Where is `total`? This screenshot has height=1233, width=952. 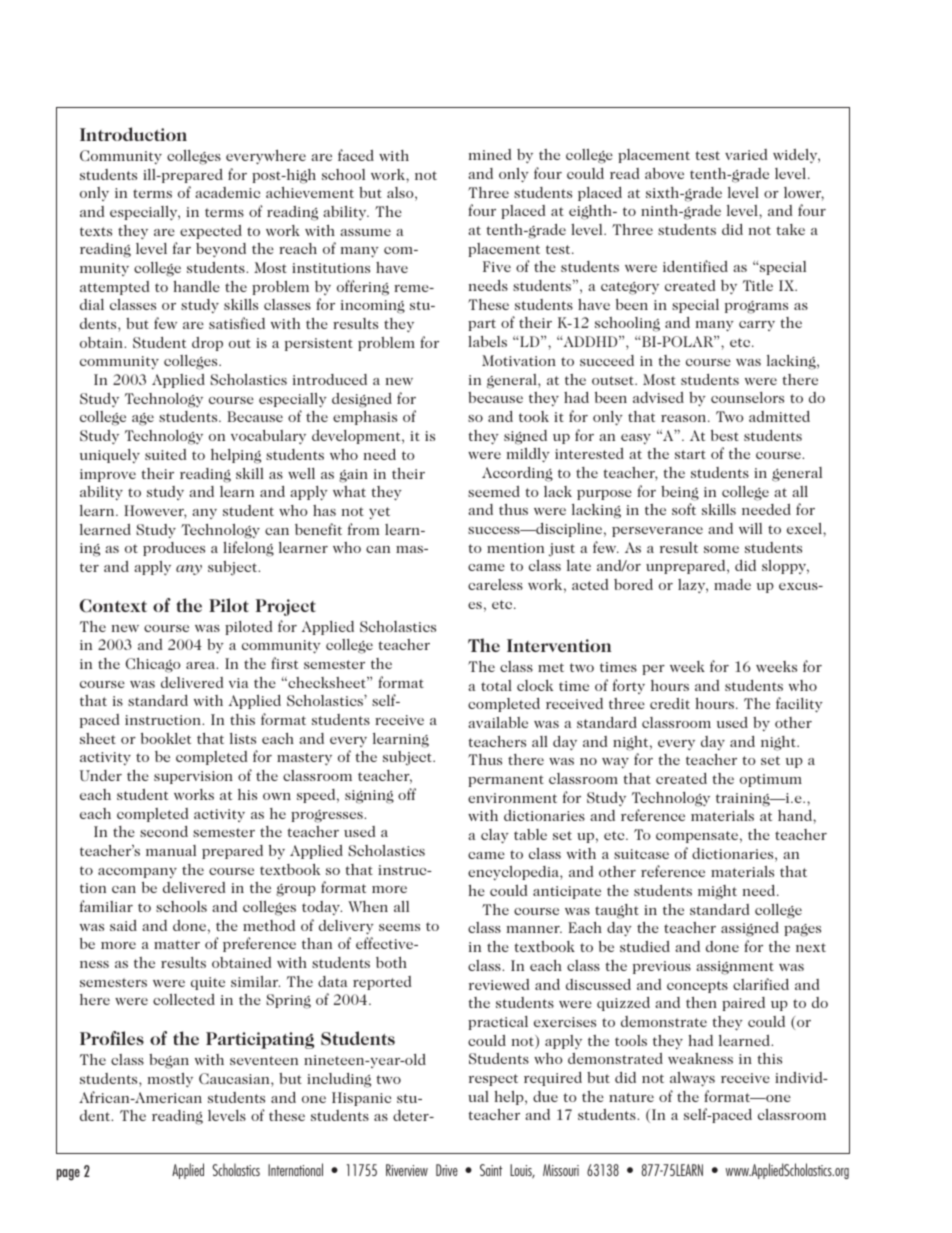 total is located at coordinates (496, 685).
